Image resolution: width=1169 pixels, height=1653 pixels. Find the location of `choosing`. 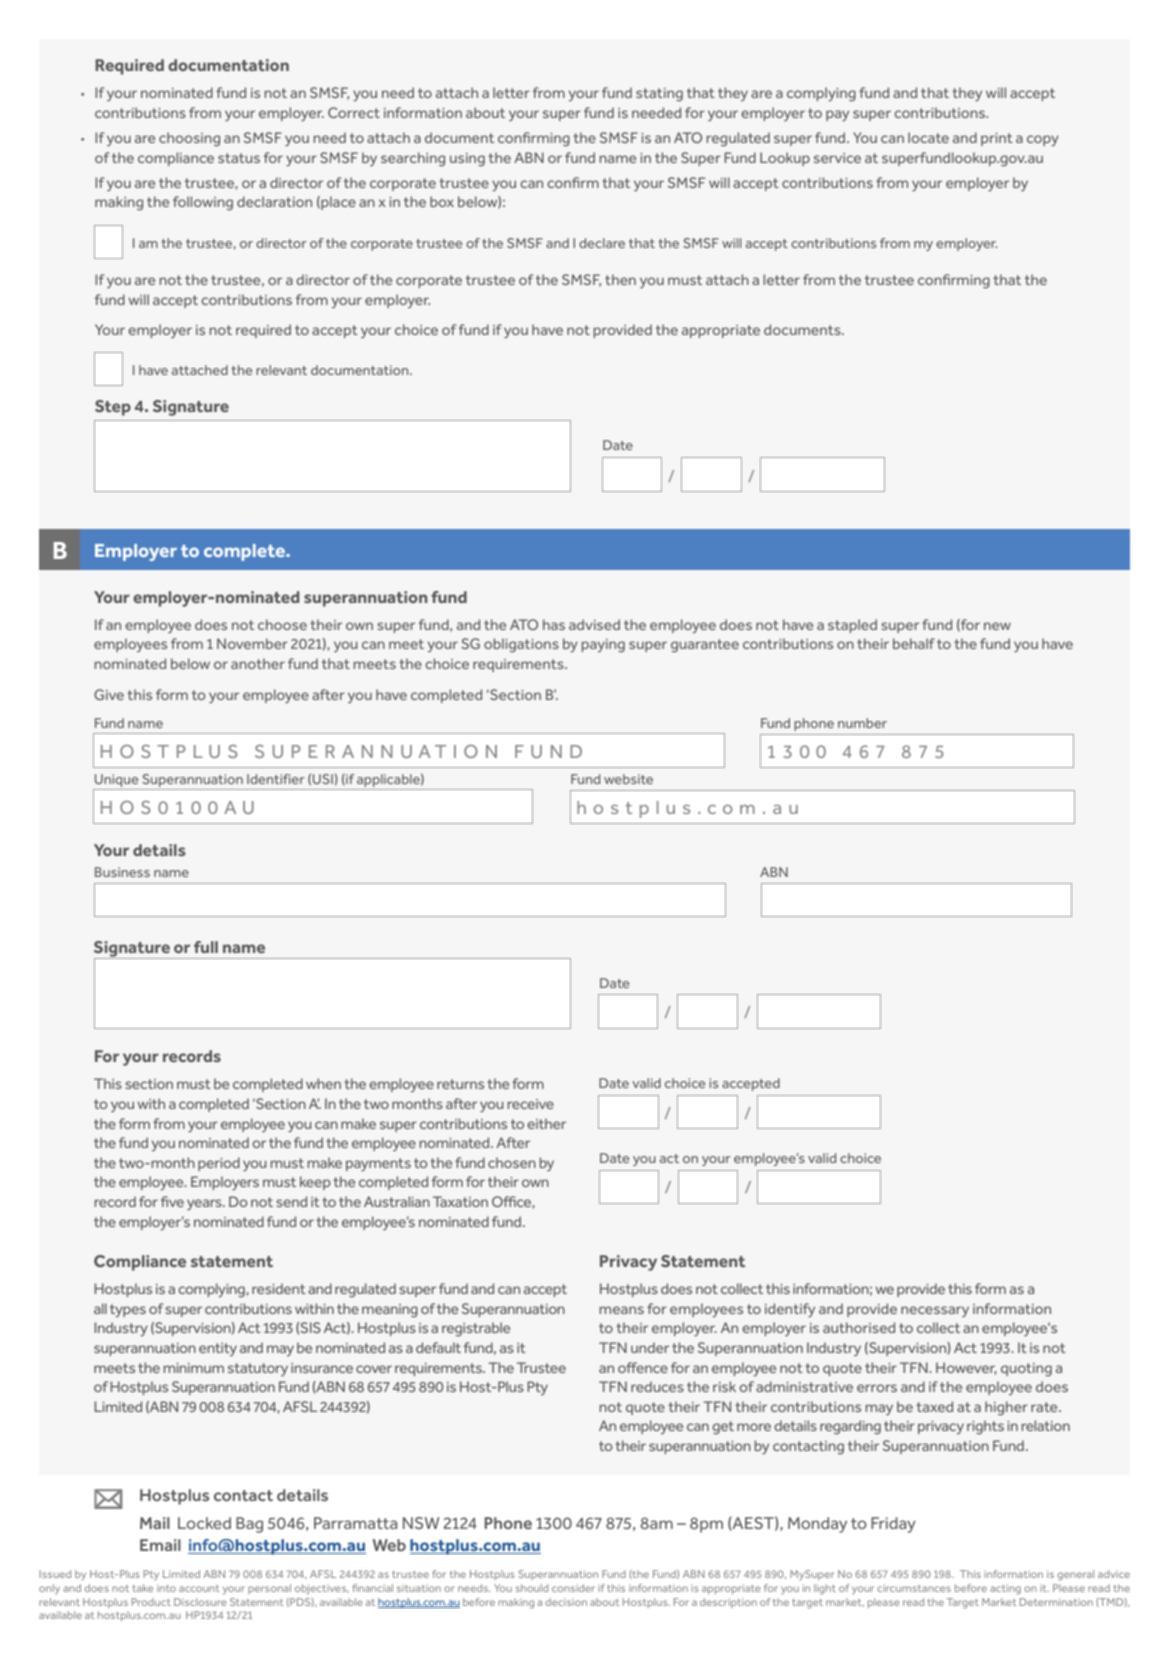

choosing is located at coordinates (189, 139).
